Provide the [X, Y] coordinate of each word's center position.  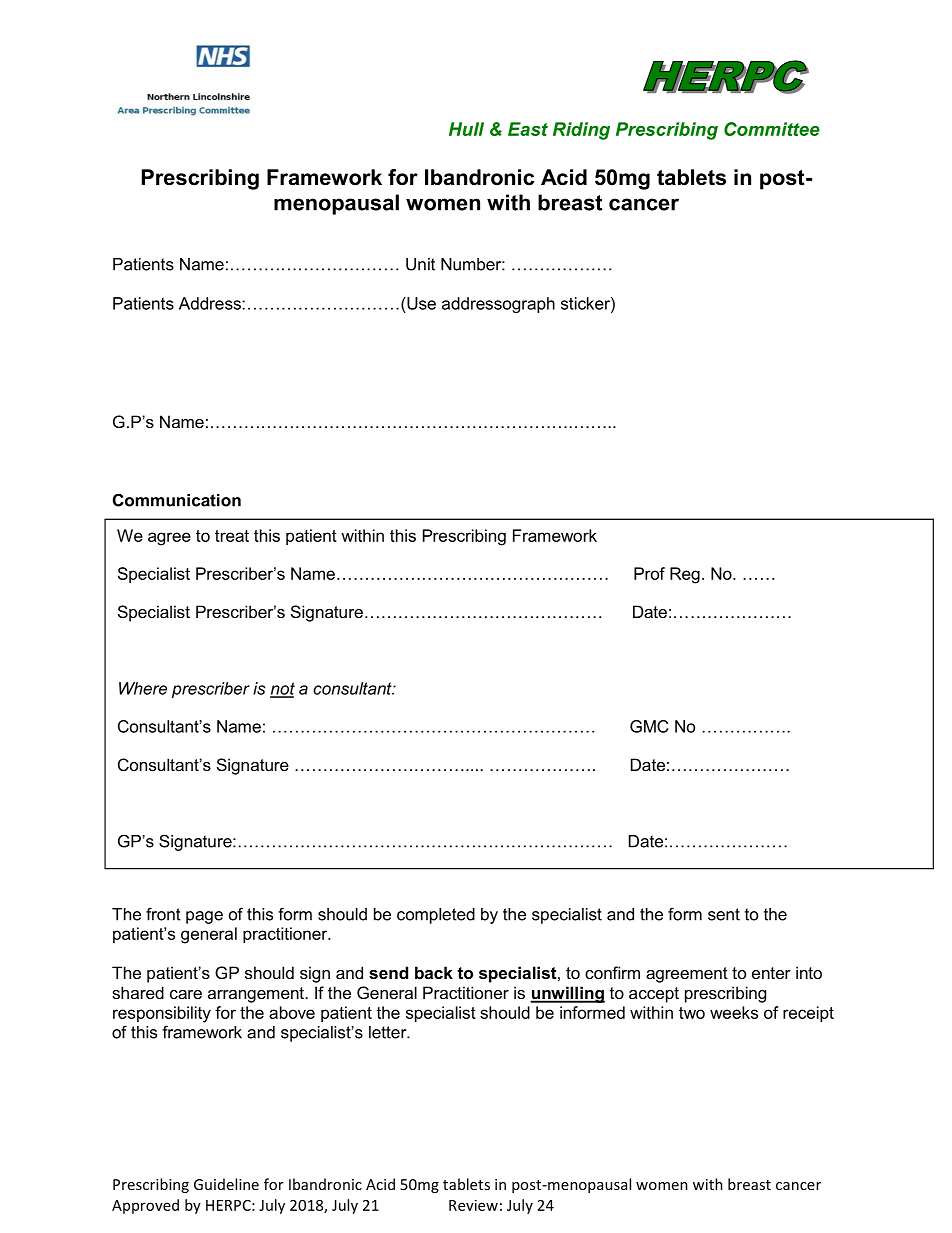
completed [436, 916]
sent [724, 914]
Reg [685, 575]
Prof [649, 573]
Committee [772, 129]
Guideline [226, 1184]
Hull [466, 129]
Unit [420, 264]
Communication [177, 500]
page [204, 917]
